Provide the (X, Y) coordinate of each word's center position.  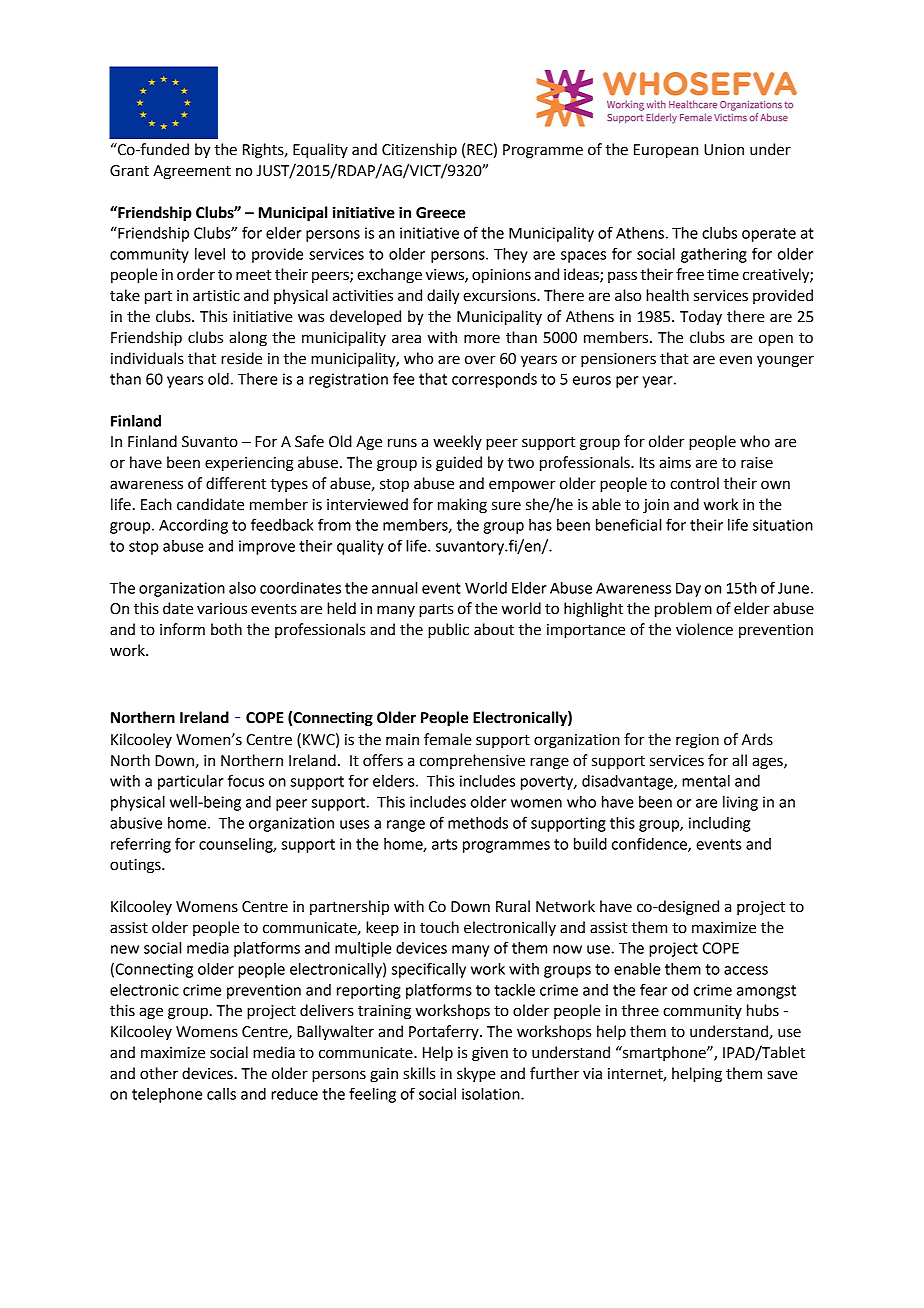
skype (476, 1075)
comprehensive (472, 761)
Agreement (192, 172)
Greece (440, 213)
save (782, 1075)
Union (724, 150)
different (236, 483)
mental (706, 781)
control (694, 483)
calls (221, 1094)
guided (459, 464)
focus (246, 780)
